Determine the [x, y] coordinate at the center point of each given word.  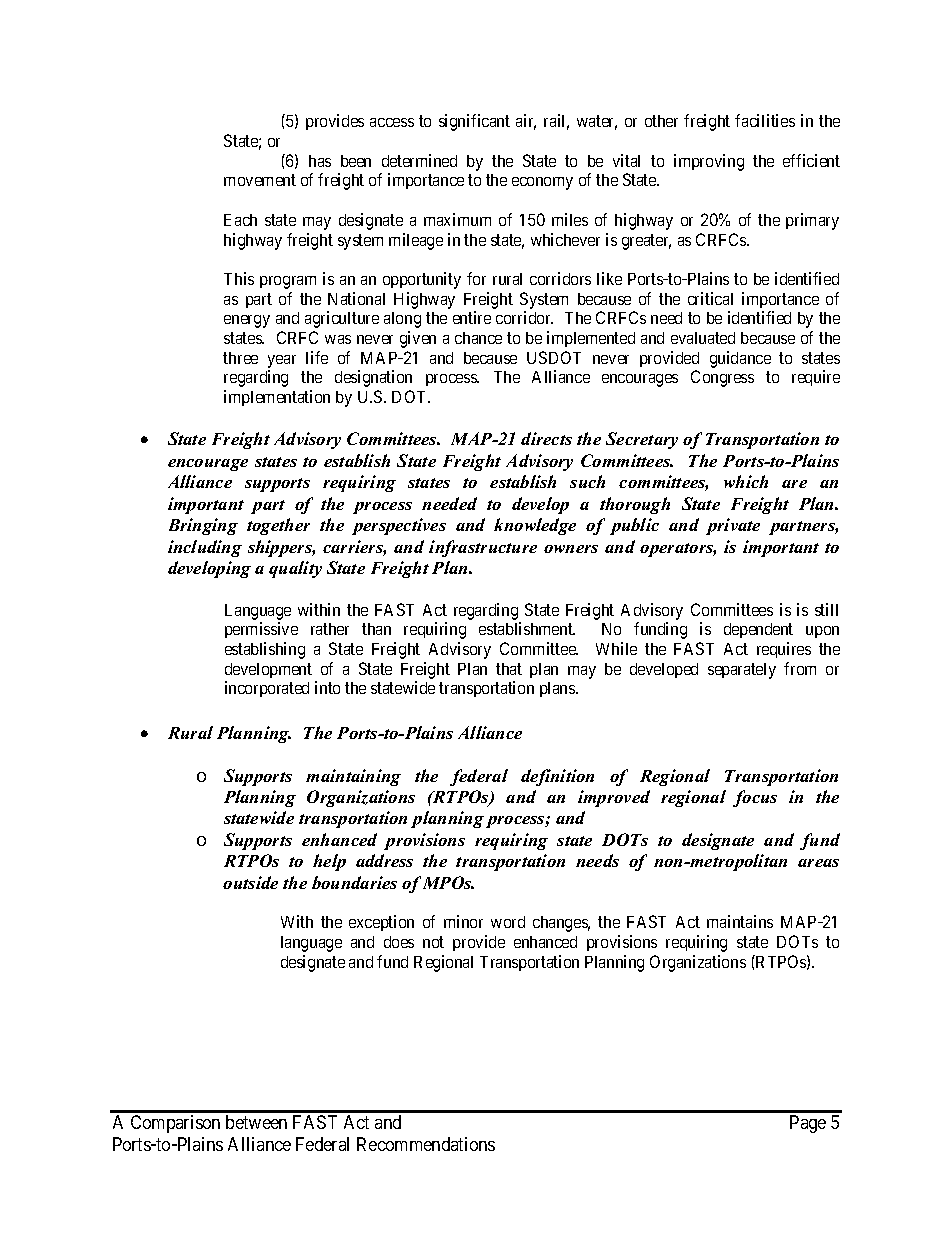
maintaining [353, 777]
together [278, 526]
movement [260, 180]
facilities [765, 120]
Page [808, 1124]
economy [542, 183]
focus [755, 798]
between [256, 1122]
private [733, 526]
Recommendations [426, 1144]
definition [557, 777]
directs [546, 438]
